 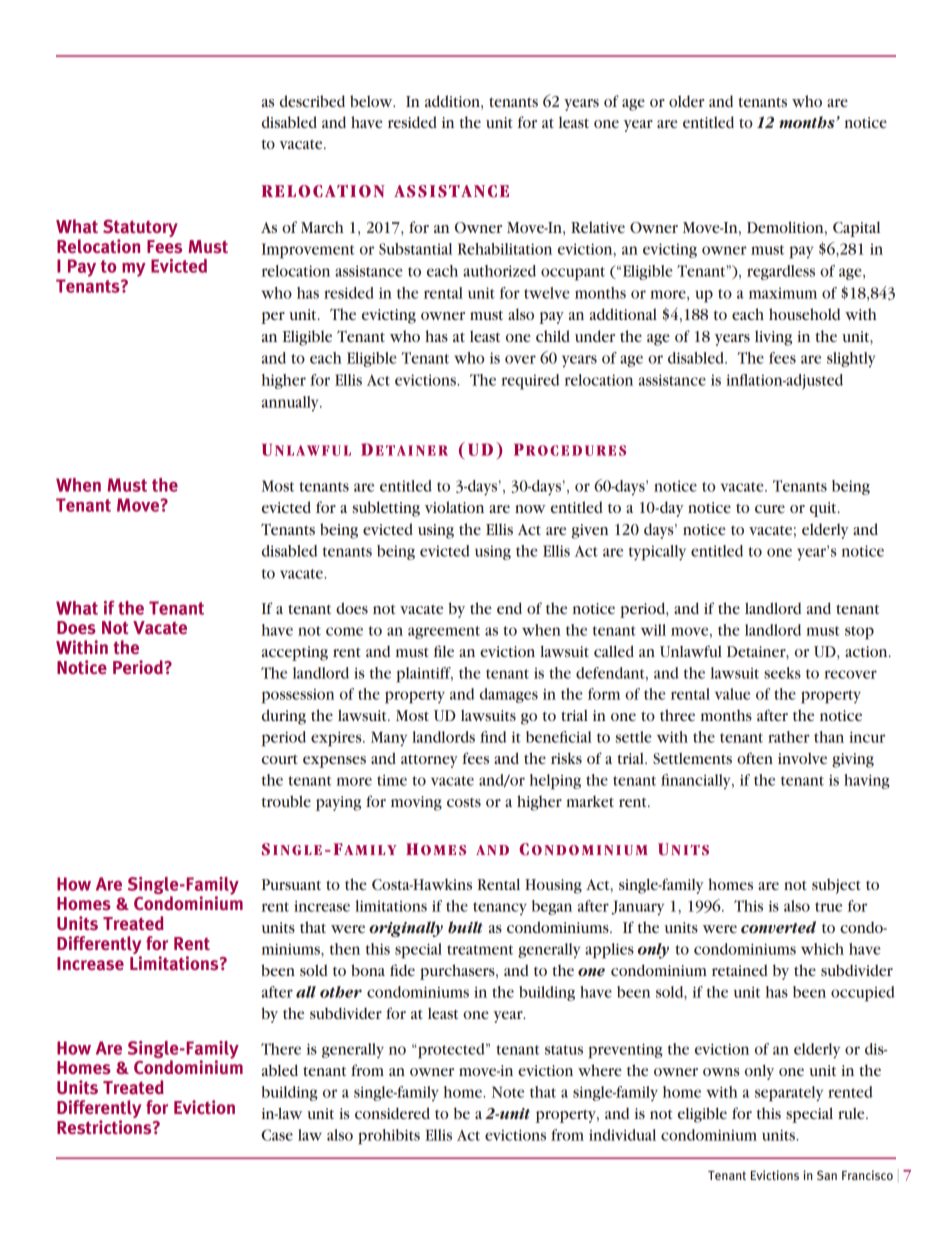 I want to click on below, so click(x=372, y=101).
